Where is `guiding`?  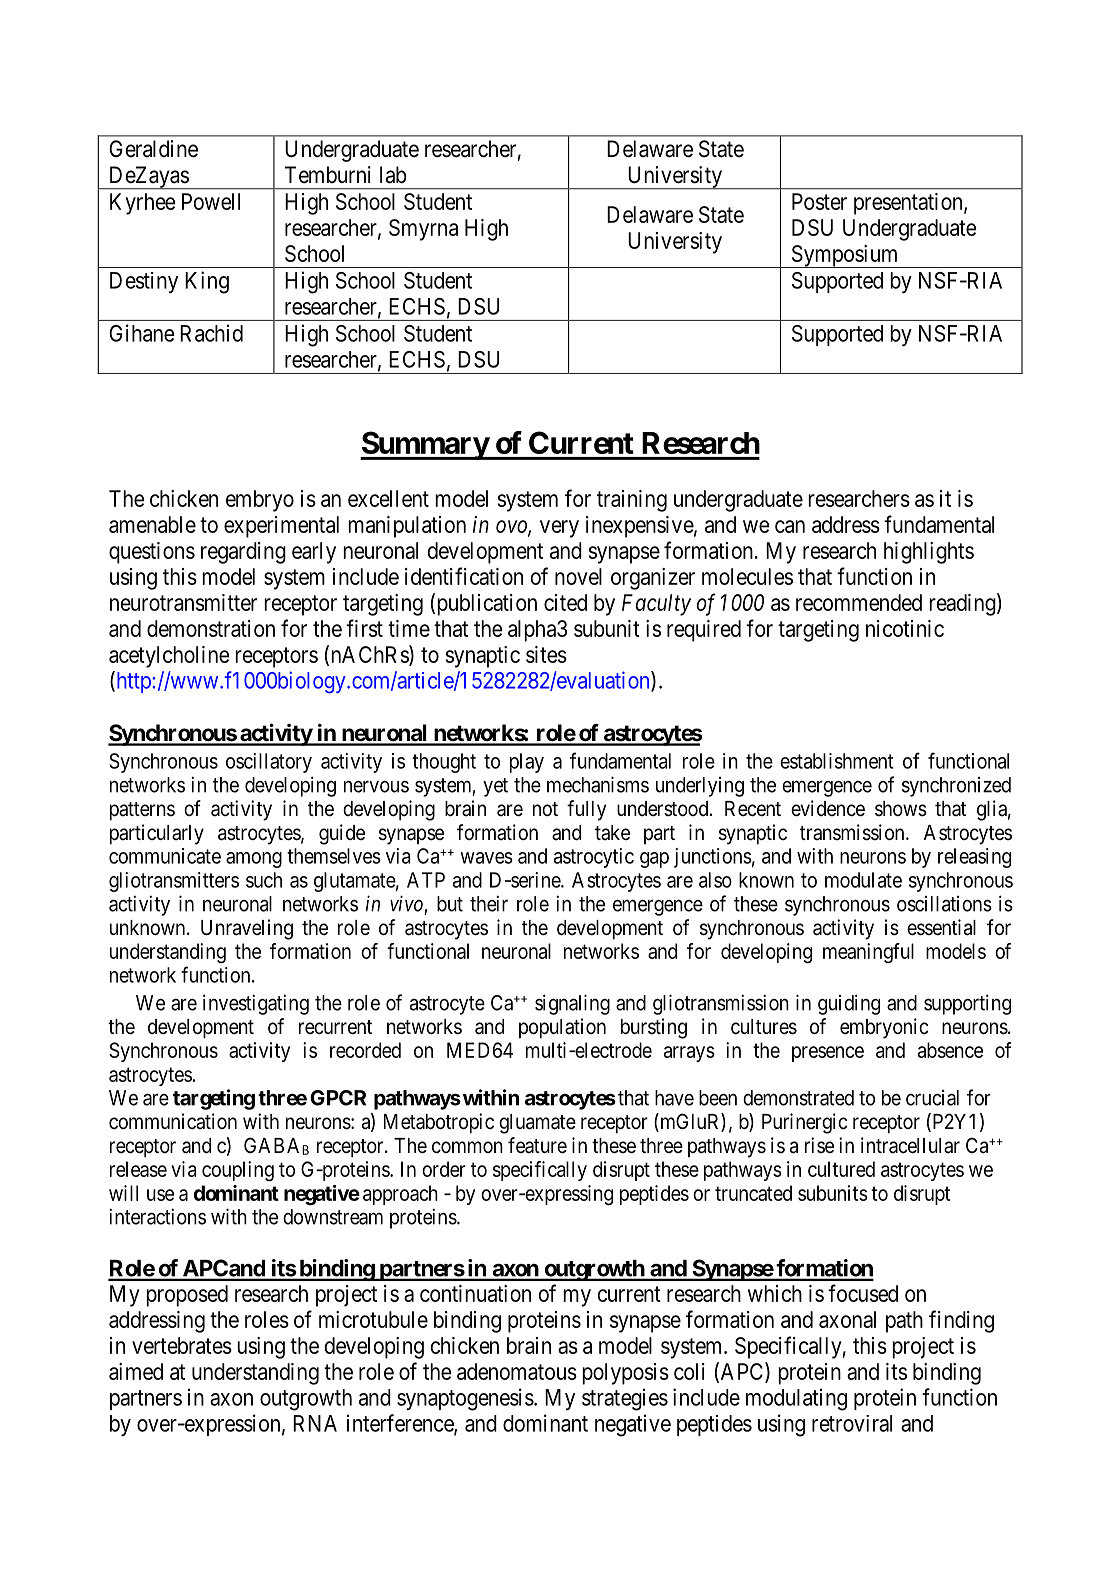
guiding is located at coordinates (849, 1004).
